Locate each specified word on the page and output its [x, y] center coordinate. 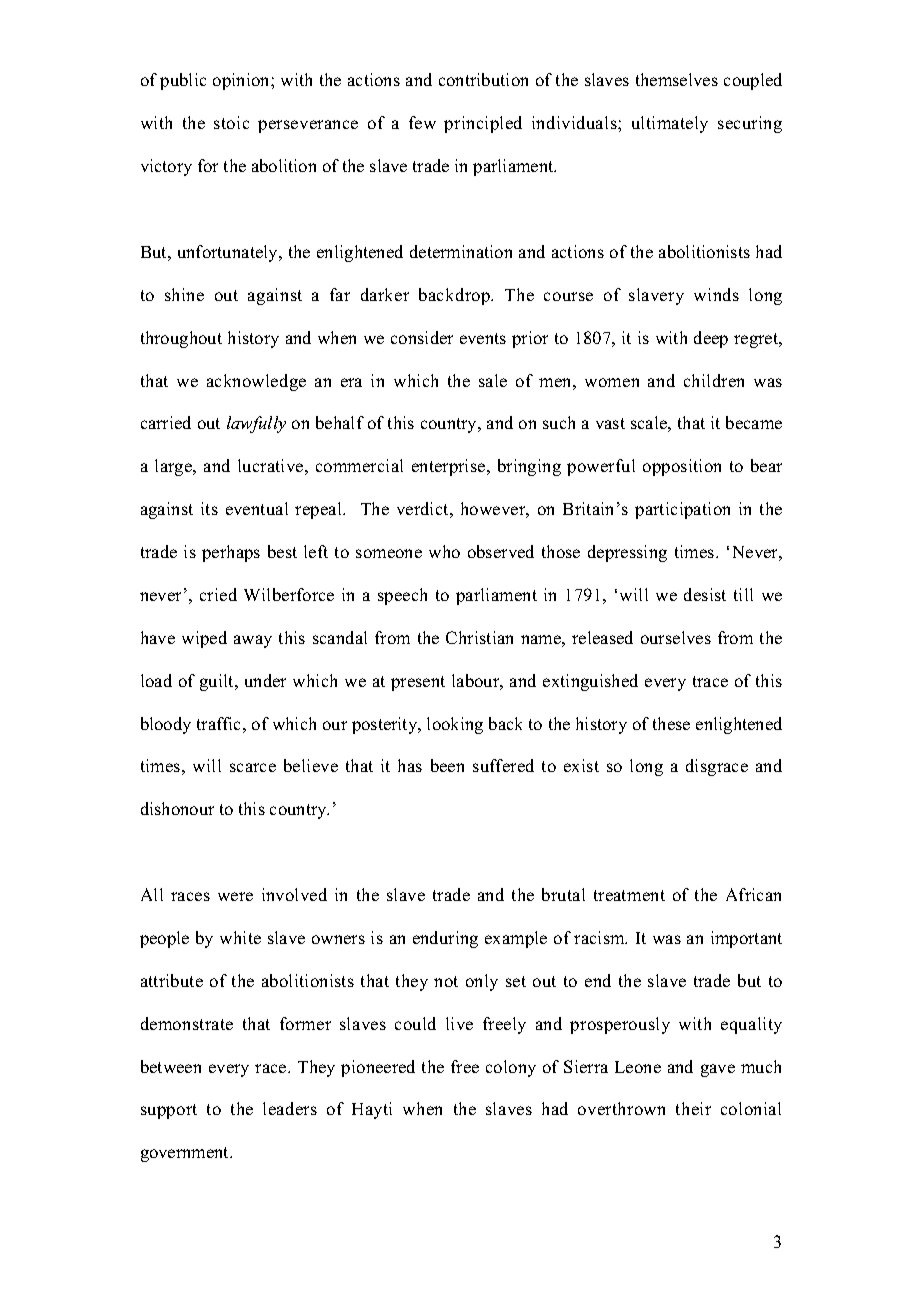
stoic [231, 122]
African [753, 894]
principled [483, 124]
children [714, 380]
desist [705, 594]
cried [218, 594]
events [483, 338]
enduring [445, 939]
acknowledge [256, 382]
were [235, 896]
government [186, 1154]
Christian [479, 637]
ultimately [670, 124]
